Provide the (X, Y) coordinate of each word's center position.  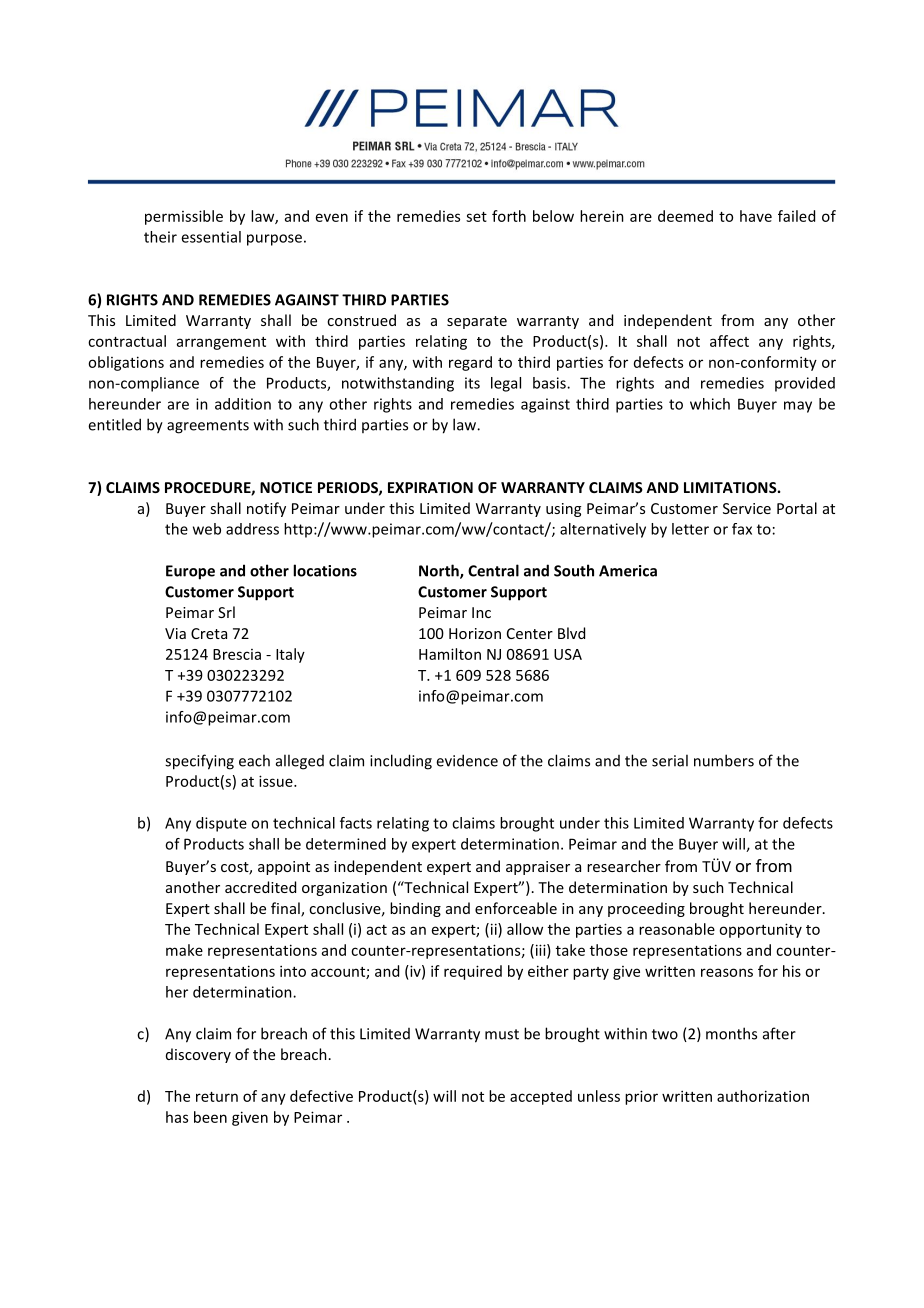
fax (742, 529)
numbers (724, 760)
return (217, 1097)
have (756, 216)
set (476, 217)
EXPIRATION (430, 487)
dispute (221, 824)
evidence (467, 760)
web (207, 529)
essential (211, 237)
